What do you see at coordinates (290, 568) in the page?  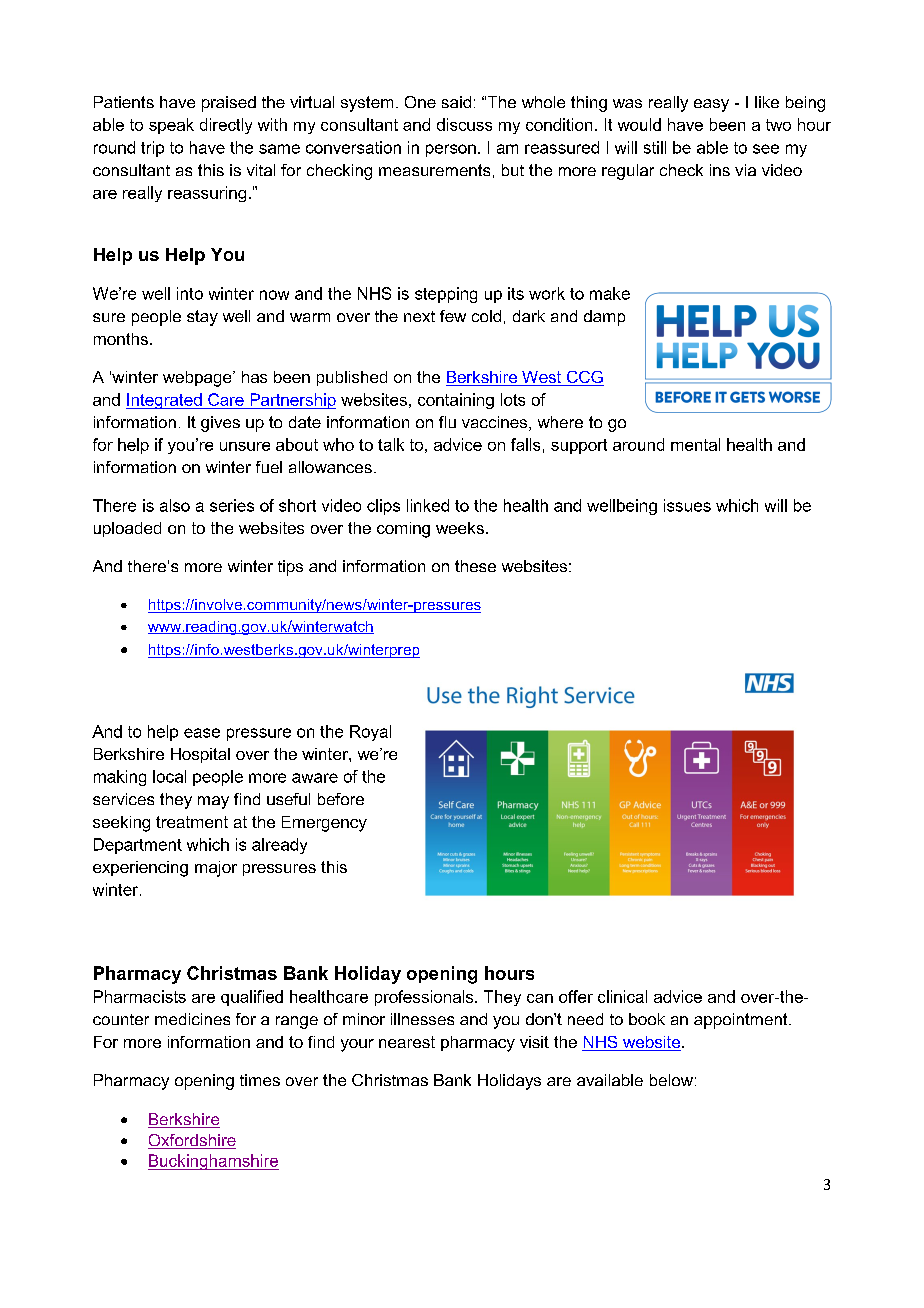 I see `tips` at bounding box center [290, 568].
